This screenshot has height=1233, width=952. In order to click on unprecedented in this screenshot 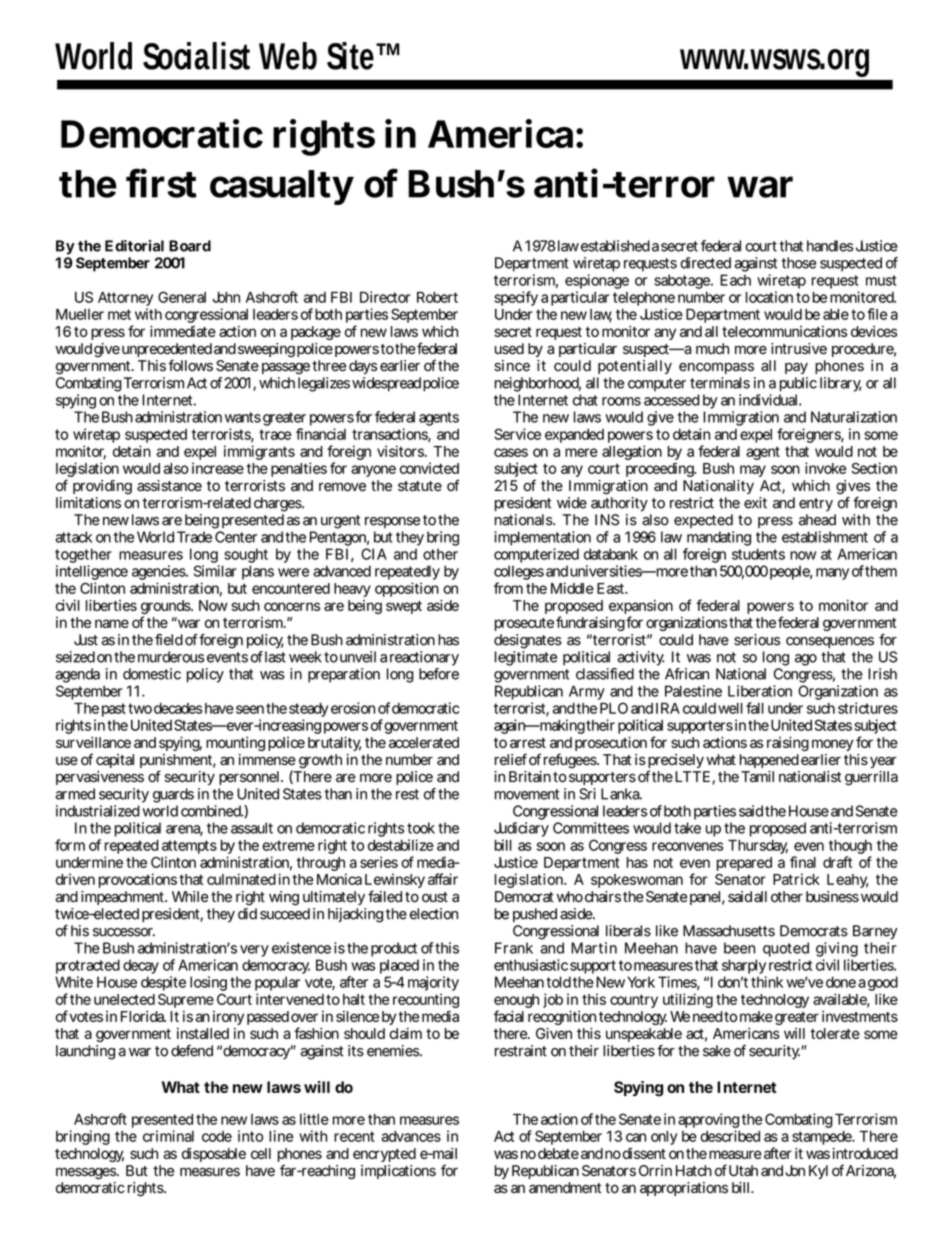, I will do `click(167, 351)`.
